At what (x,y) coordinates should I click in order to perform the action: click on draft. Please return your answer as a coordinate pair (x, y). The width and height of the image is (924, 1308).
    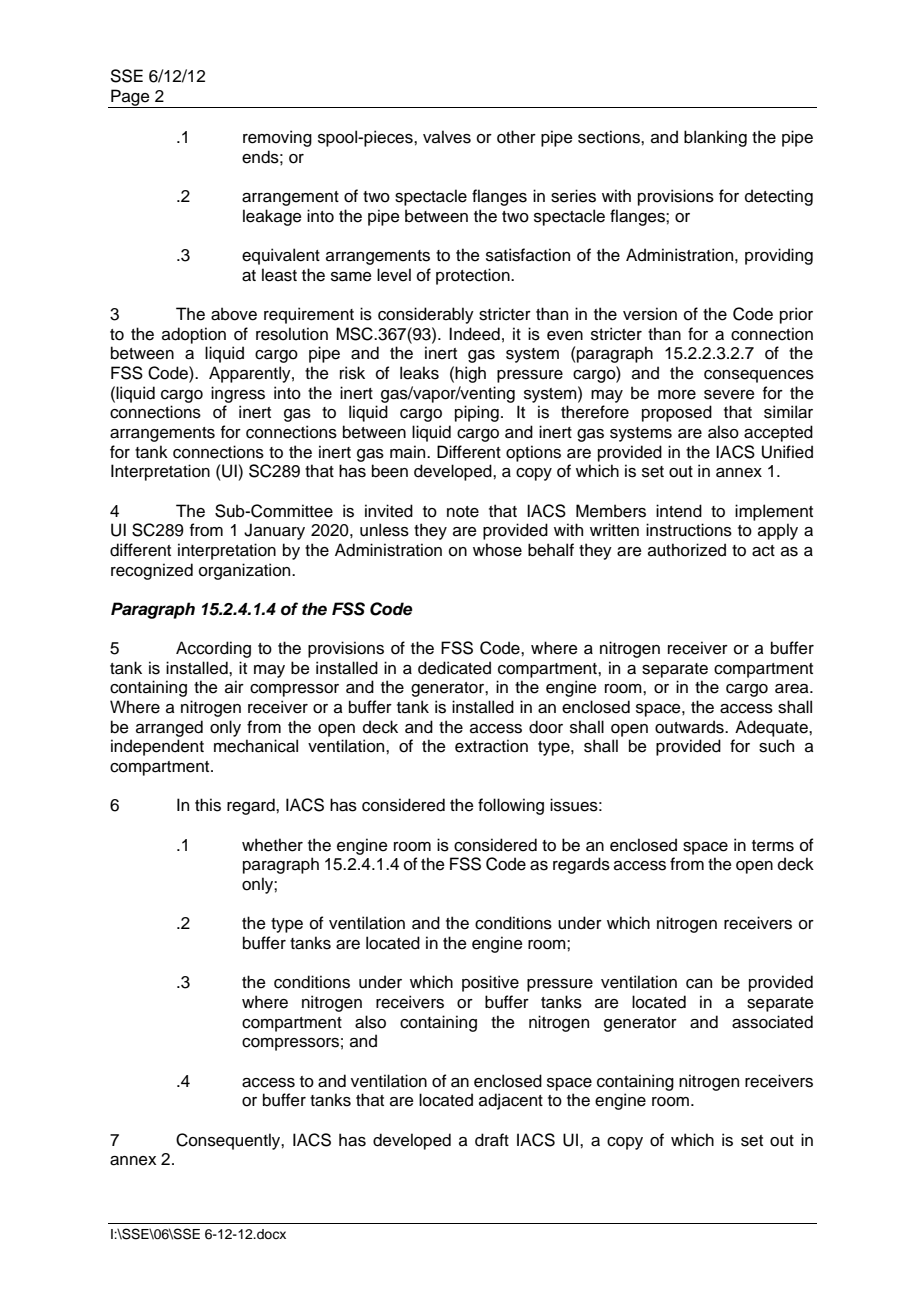
    Looking at the image, I should click on (492, 1140).
